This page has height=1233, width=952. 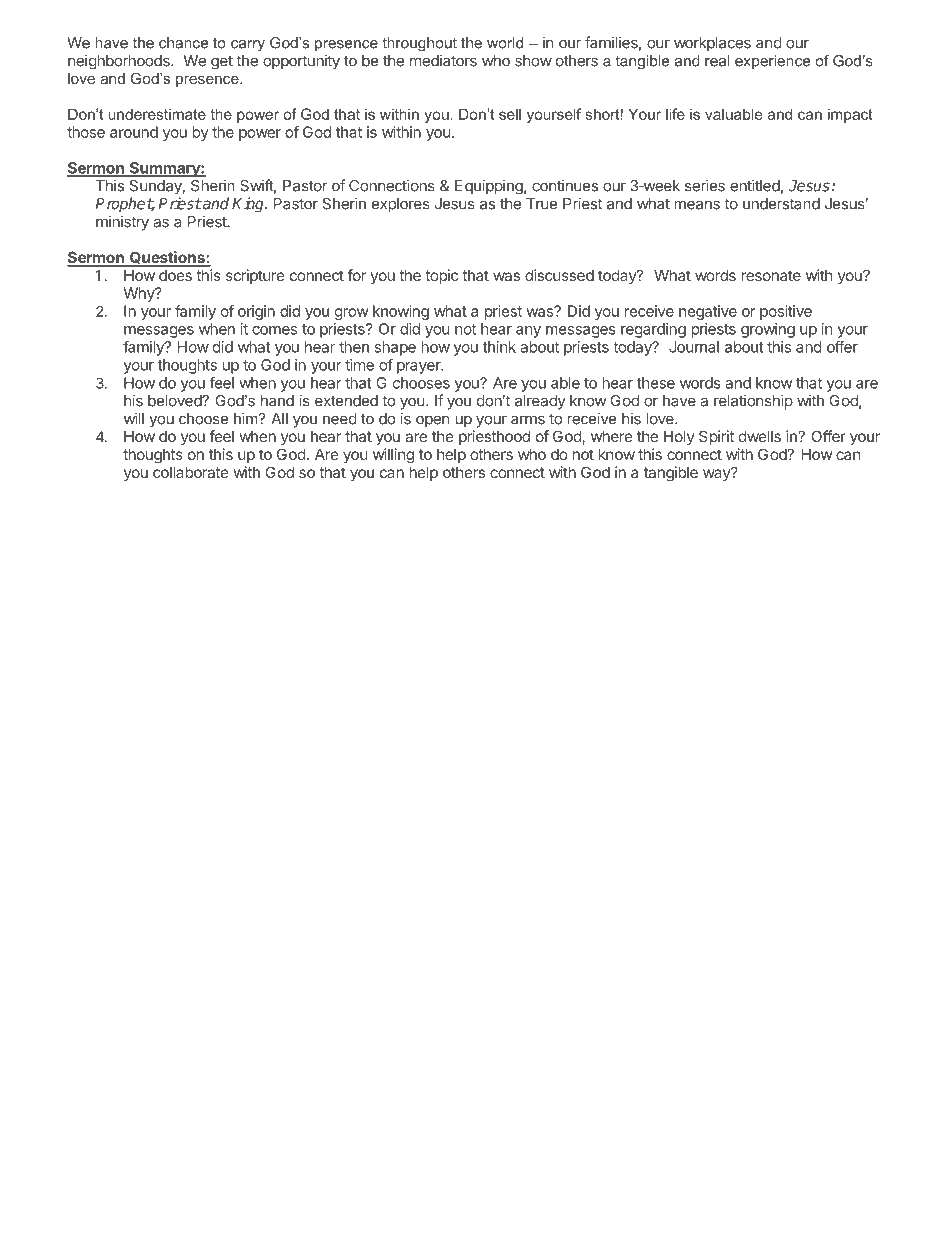 What do you see at coordinates (694, 347) in the page?
I see `Journal` at bounding box center [694, 347].
